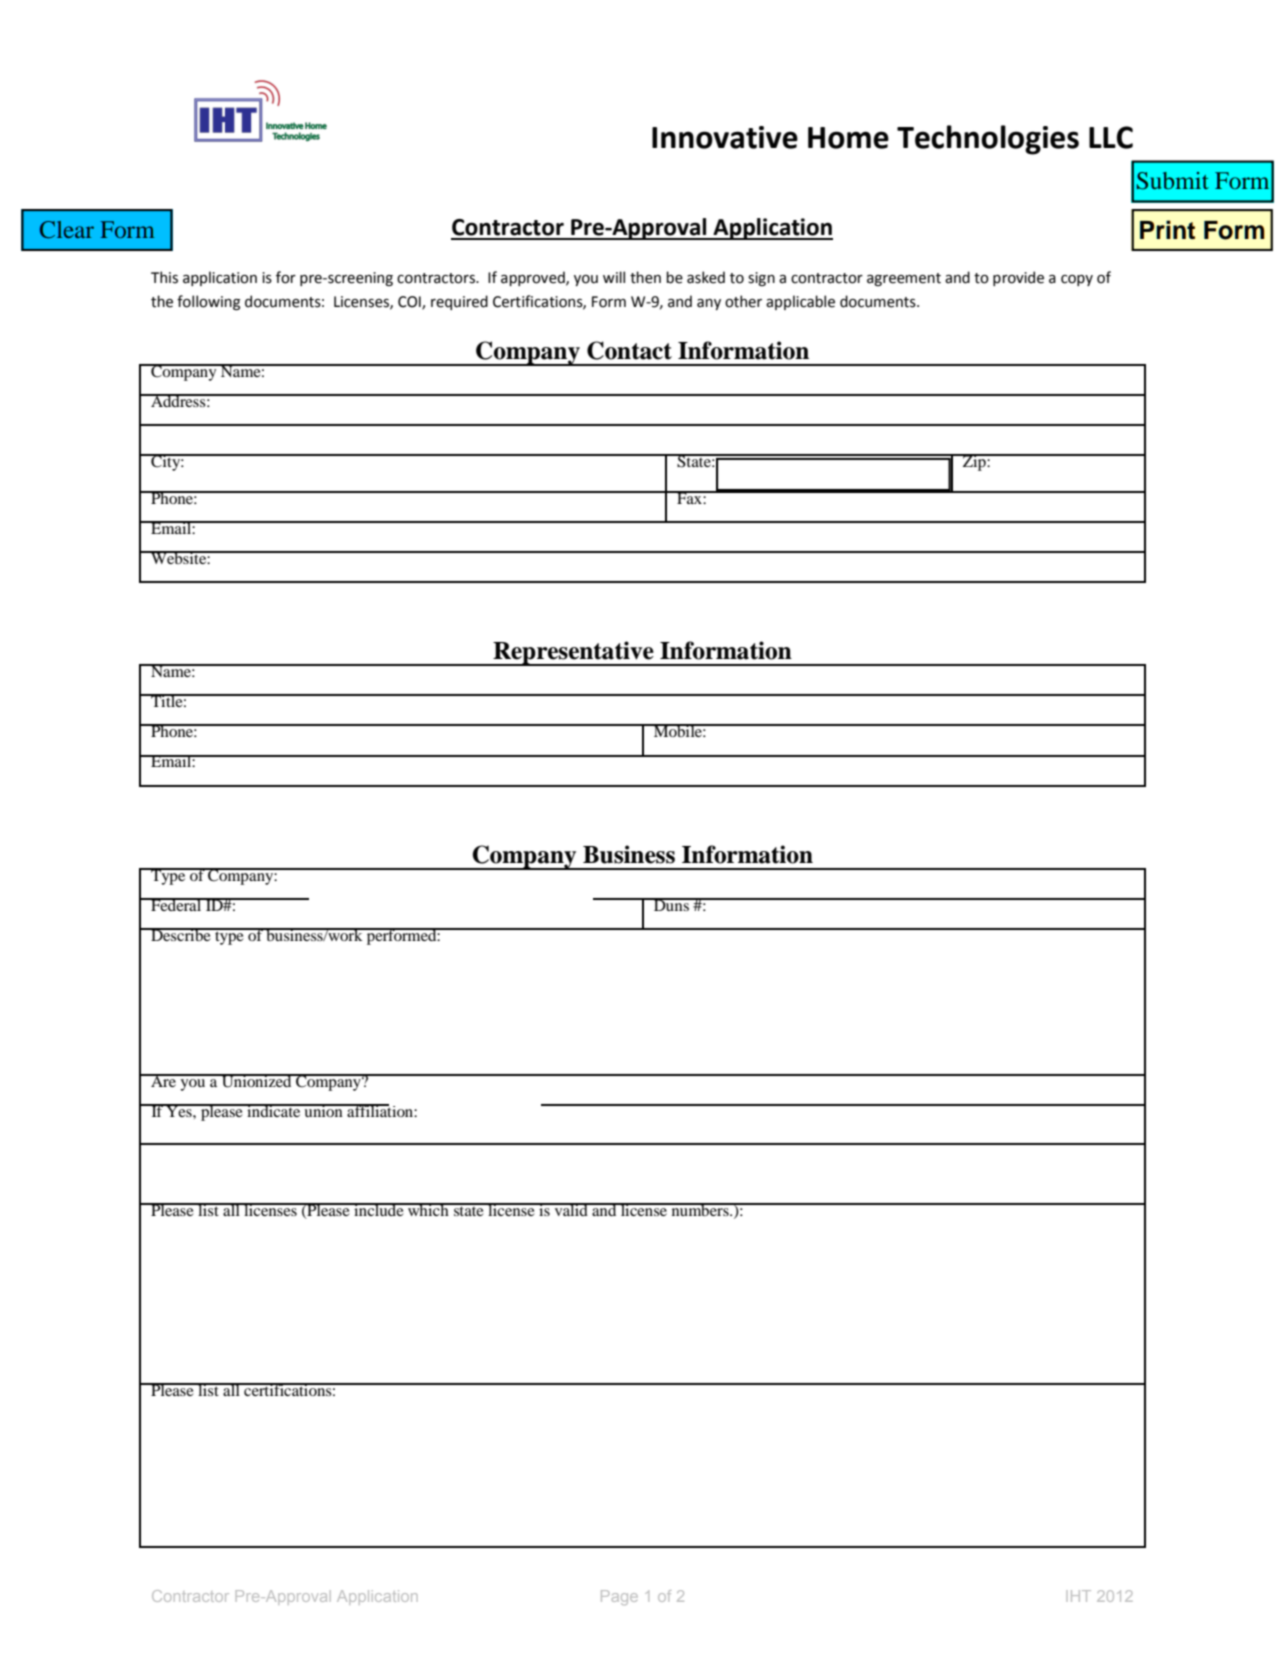 The width and height of the screenshot is (1285, 1663). I want to click on which, so click(428, 1209).
